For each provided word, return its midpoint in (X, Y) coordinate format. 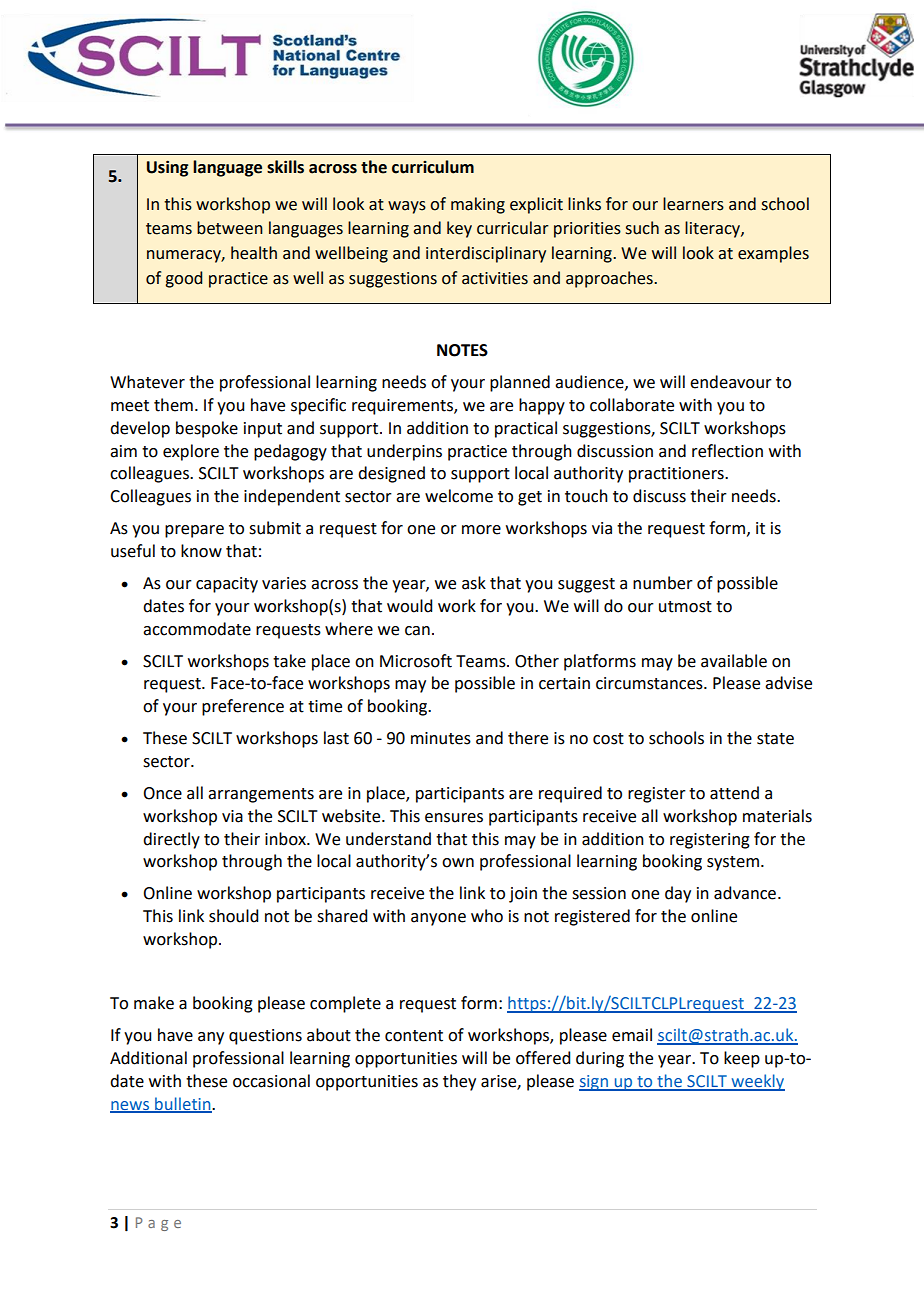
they (459, 1082)
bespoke (207, 429)
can (417, 631)
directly (171, 840)
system (733, 863)
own (458, 863)
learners (693, 204)
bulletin (183, 1104)
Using (167, 168)
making (478, 205)
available (734, 661)
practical (526, 429)
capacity (227, 585)
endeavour (731, 382)
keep (742, 1059)
